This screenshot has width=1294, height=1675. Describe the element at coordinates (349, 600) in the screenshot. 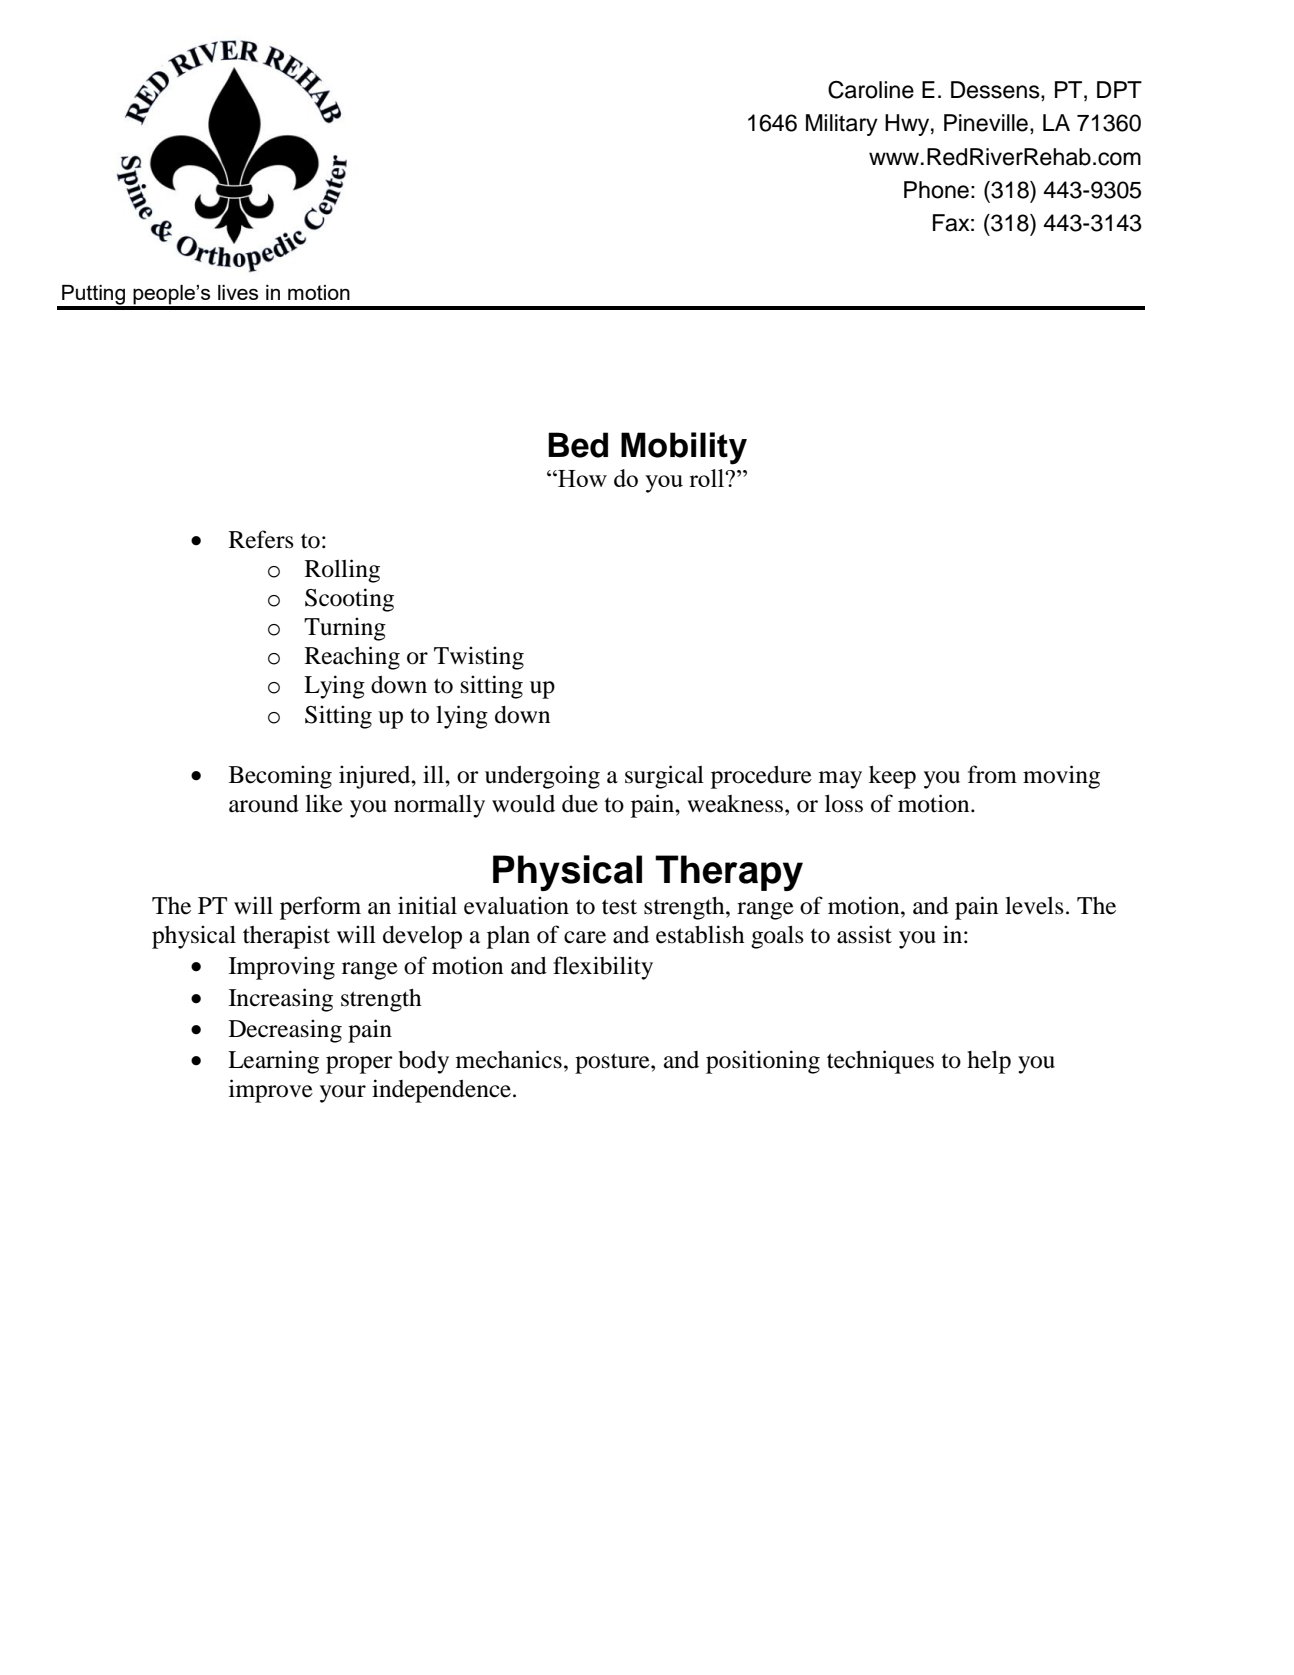

I see `Scooting` at that location.
